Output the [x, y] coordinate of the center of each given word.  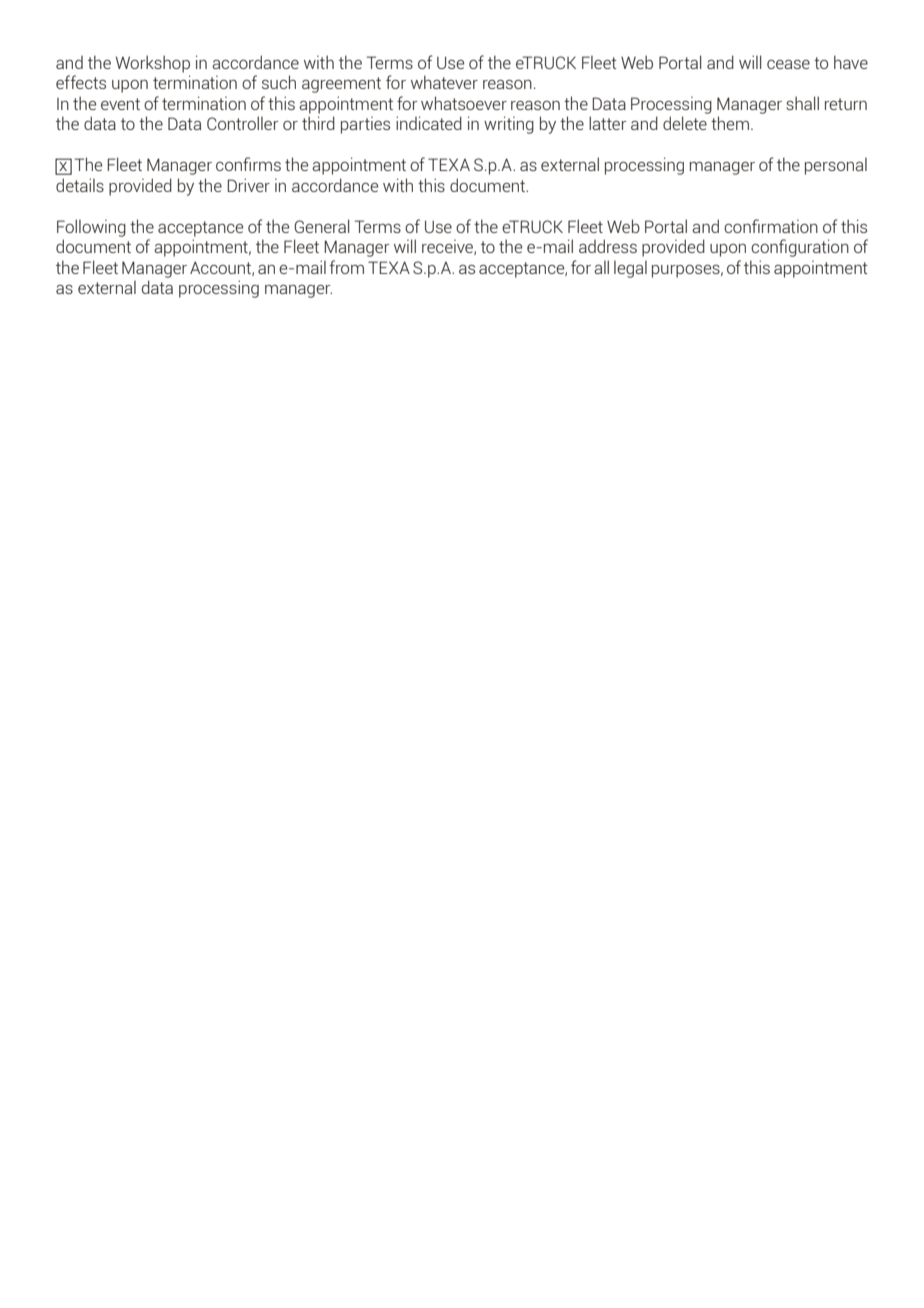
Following [91, 228]
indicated [429, 123]
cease [788, 64]
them [730, 123]
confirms [248, 164]
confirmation [771, 226]
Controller [242, 123]
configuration [800, 248]
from [347, 267]
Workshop [153, 64]
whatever [444, 82]
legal [630, 269]
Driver [248, 185]
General [321, 226]
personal [836, 166]
